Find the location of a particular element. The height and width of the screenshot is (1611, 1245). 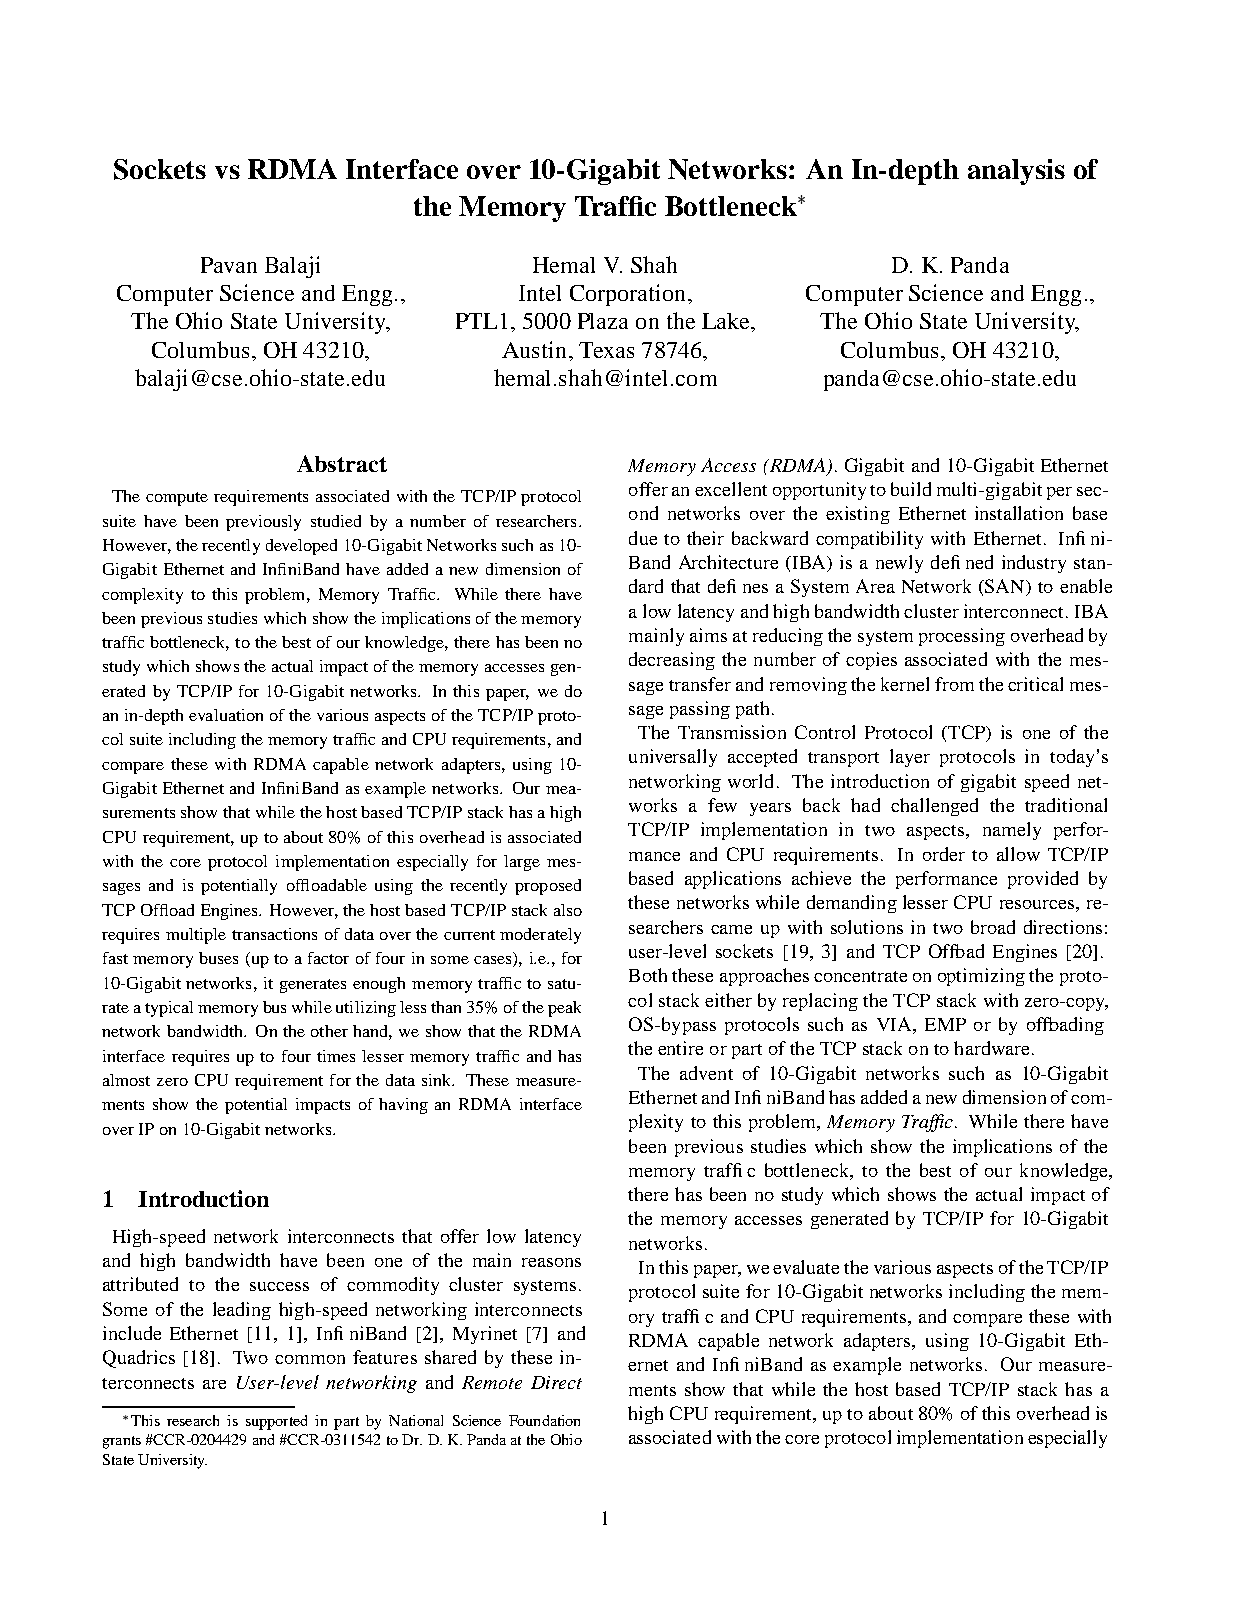

evaluation is located at coordinates (226, 715).
